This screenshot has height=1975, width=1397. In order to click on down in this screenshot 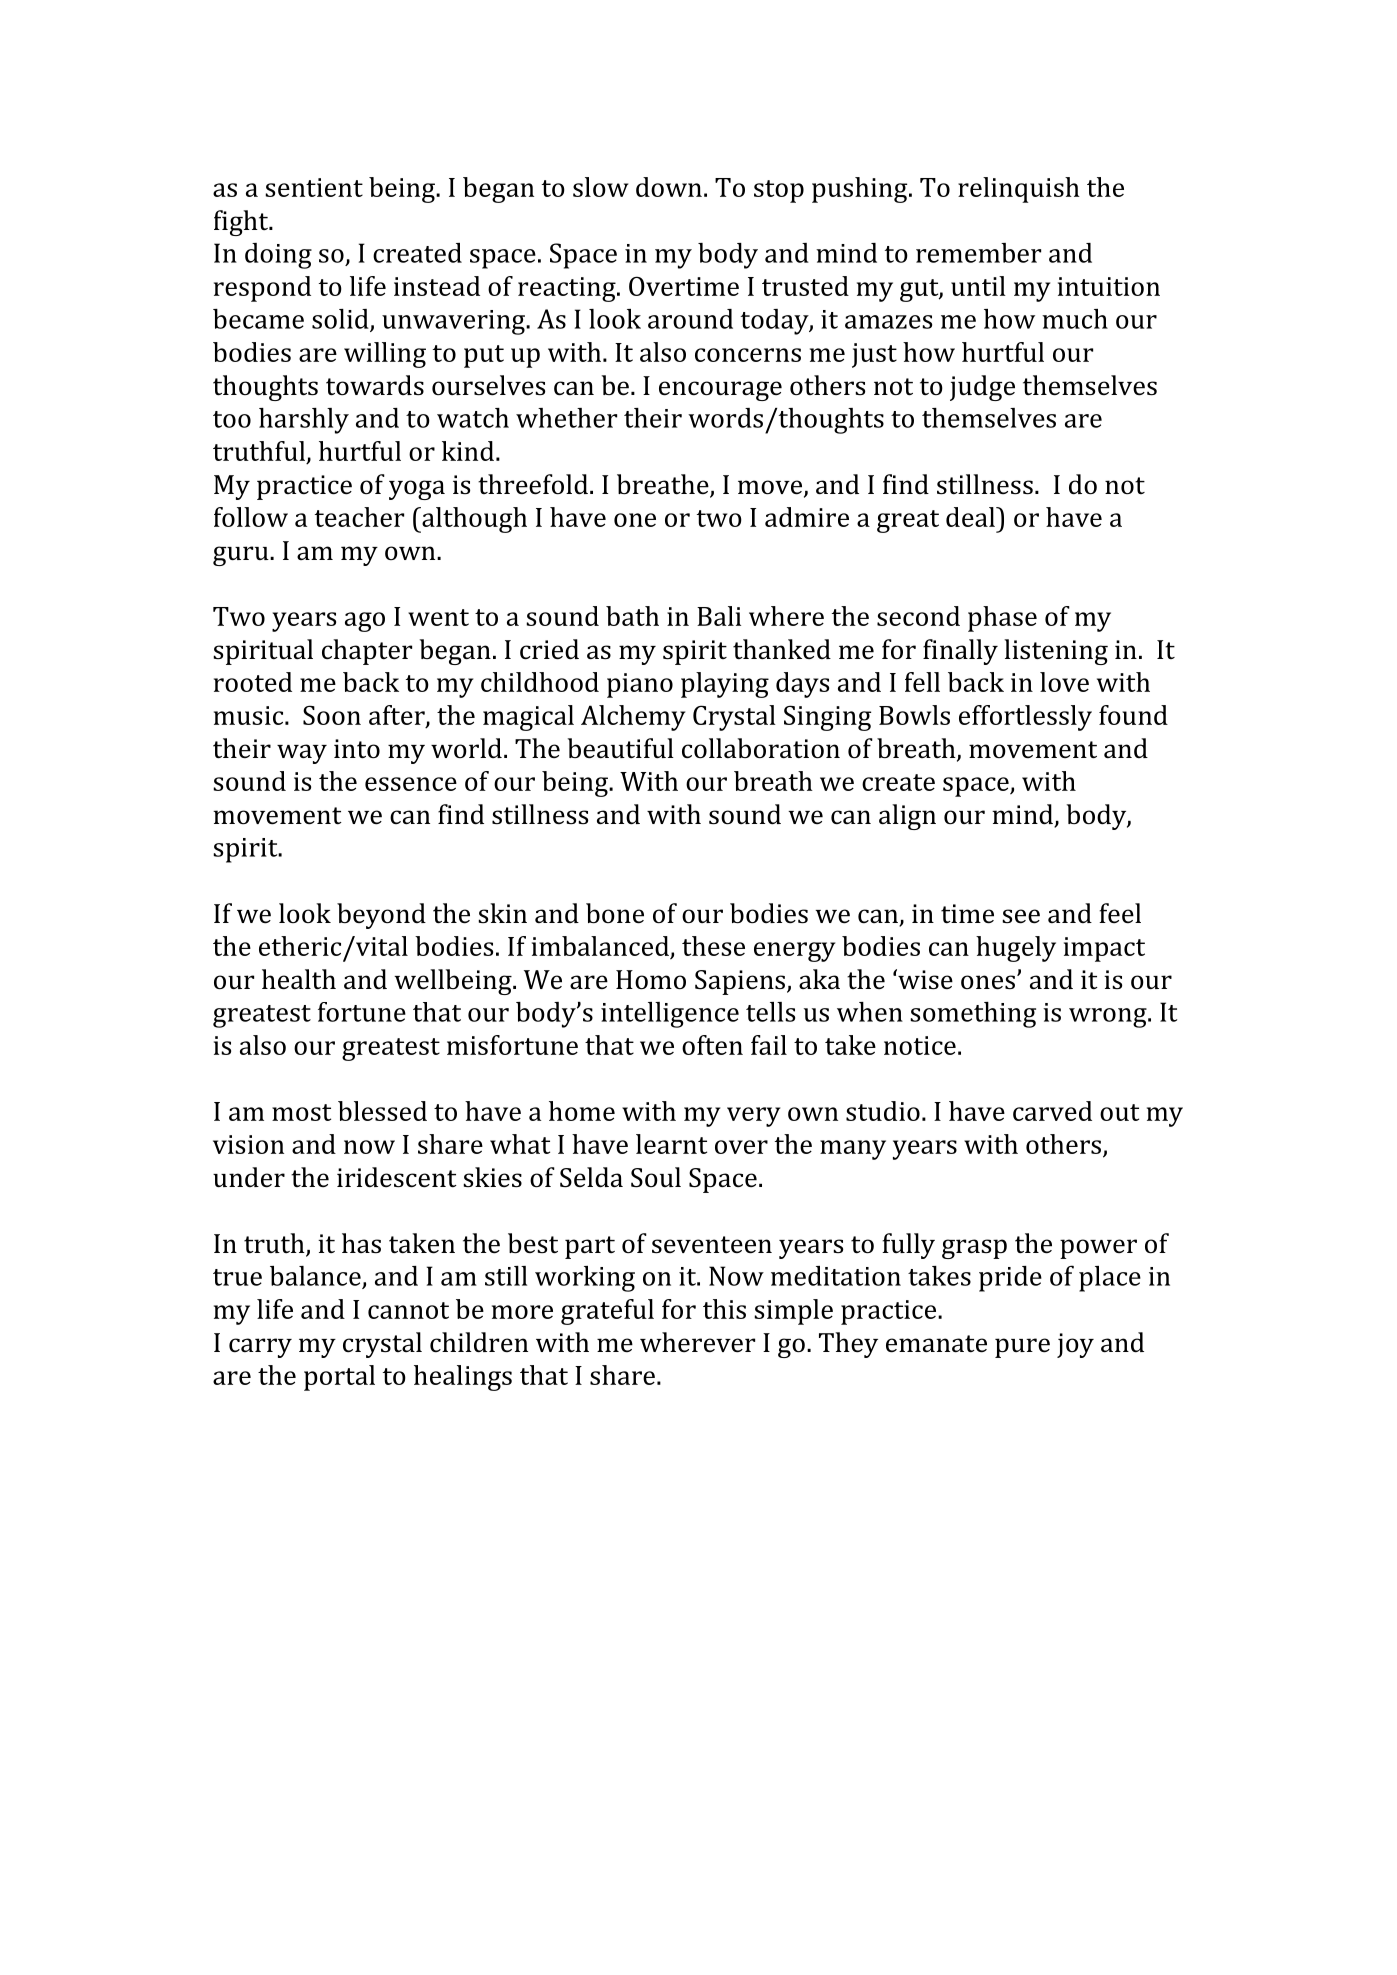, I will do `click(669, 187)`.
